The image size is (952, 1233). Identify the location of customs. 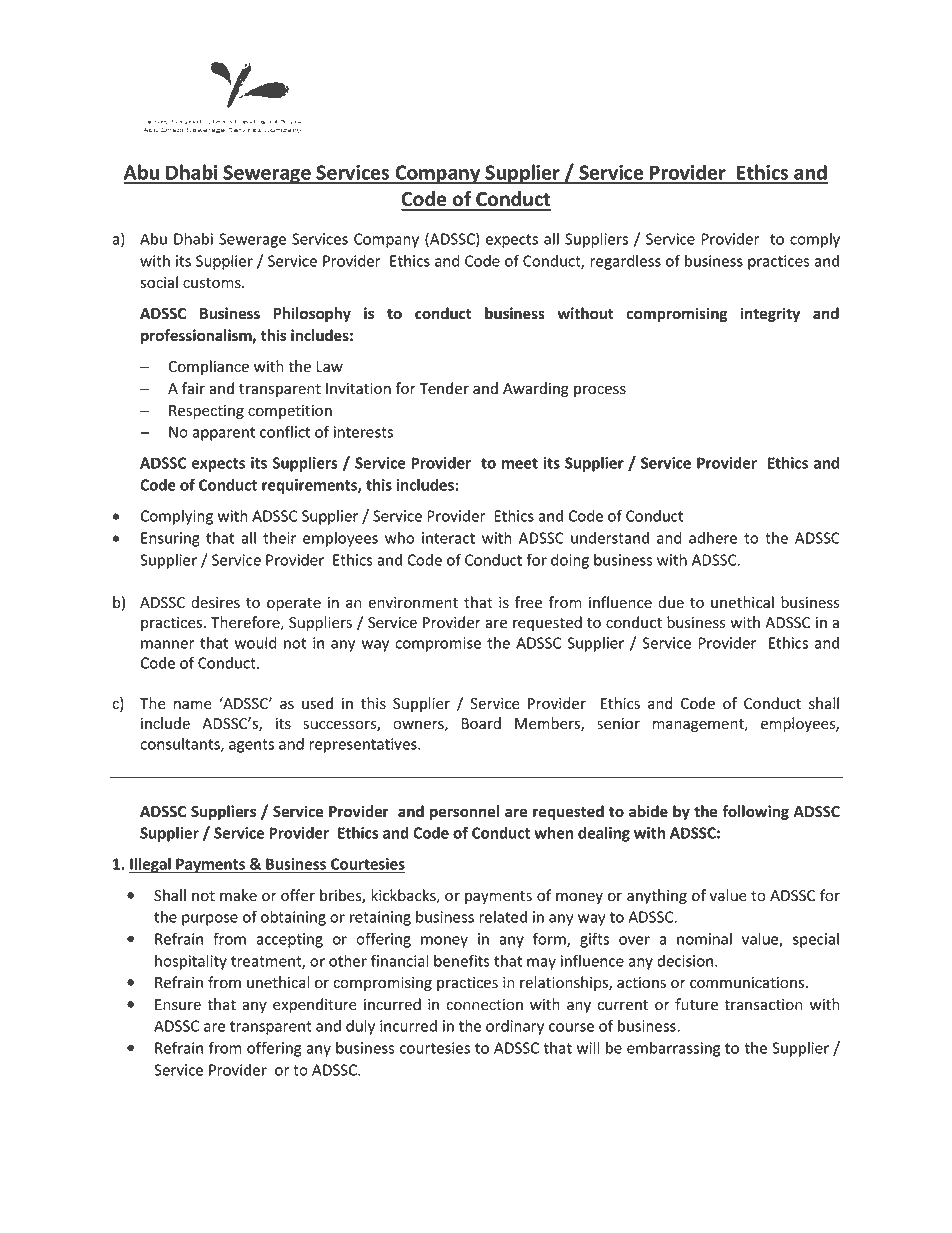
(213, 283).
